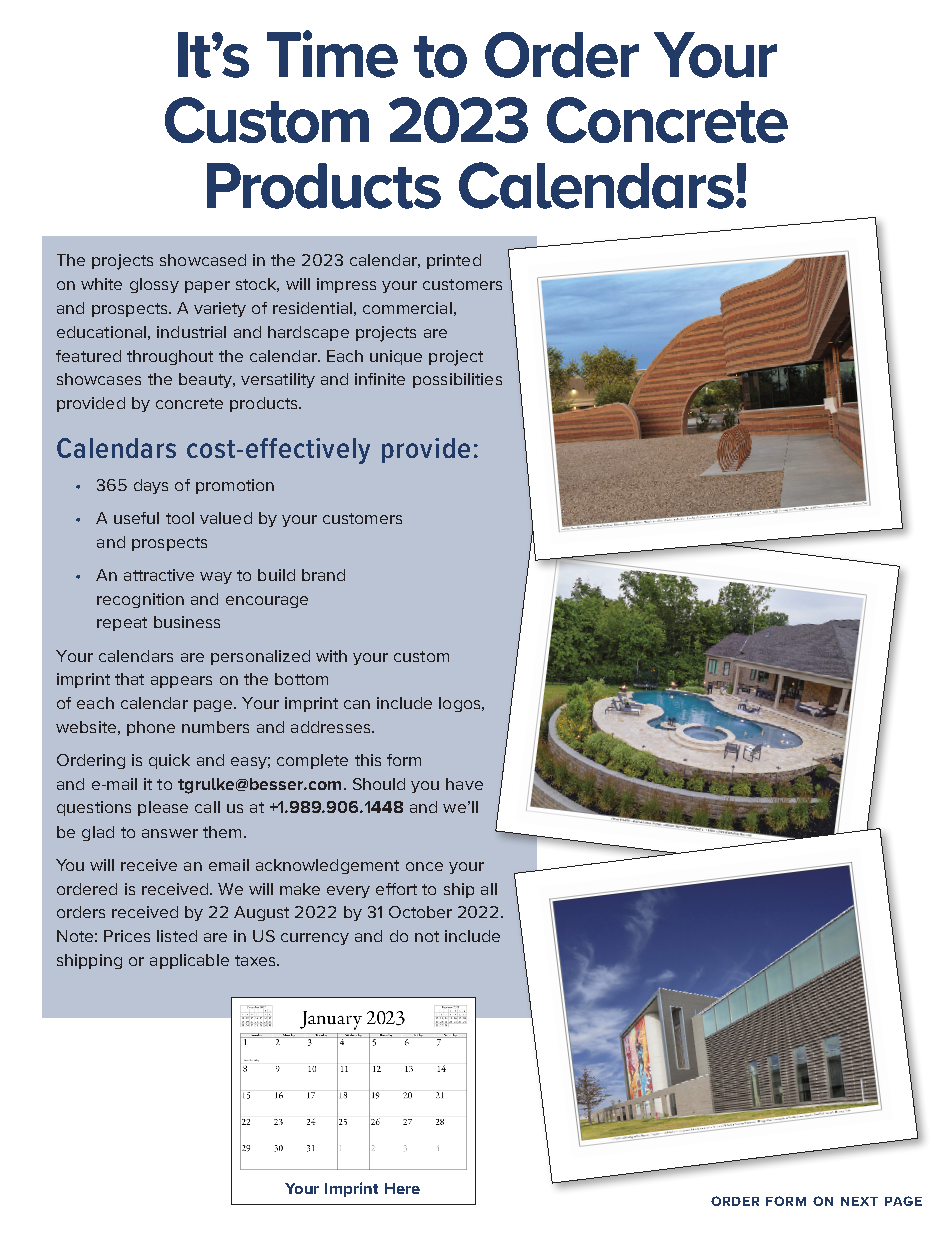  What do you see at coordinates (457, 380) in the document?
I see `possibilities` at bounding box center [457, 380].
